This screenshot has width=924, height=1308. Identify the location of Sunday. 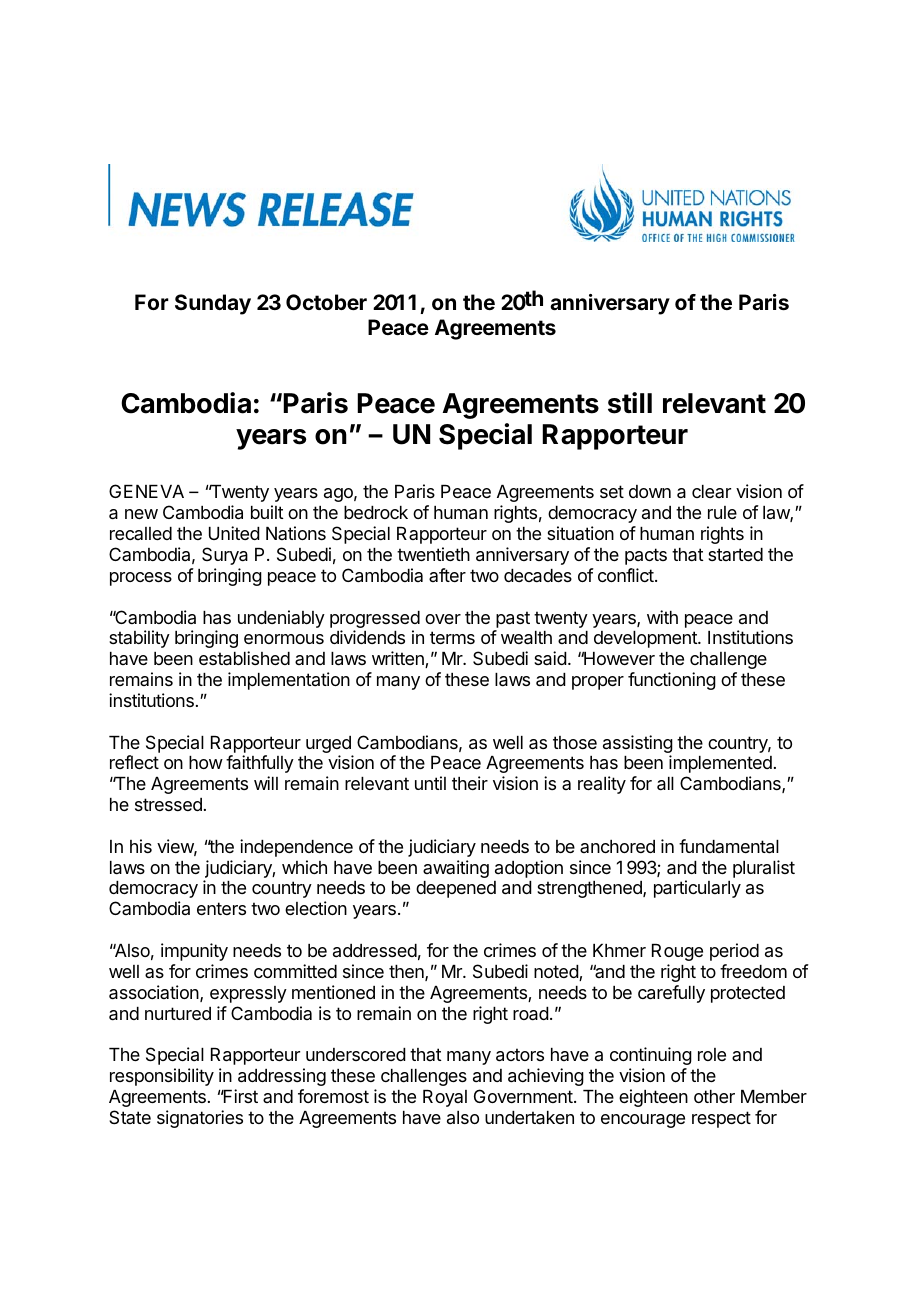
(213, 304).
